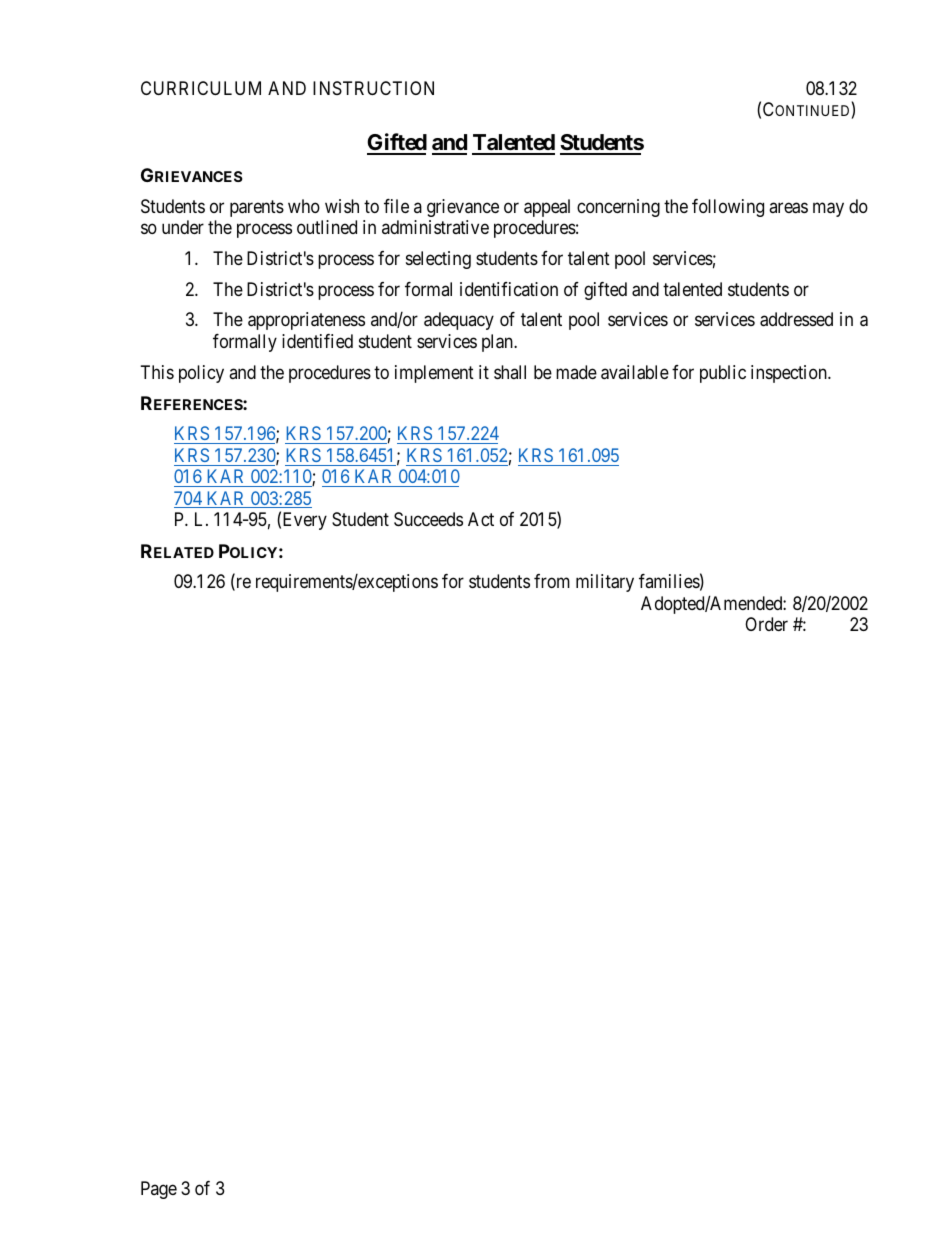 Image resolution: width=952 pixels, height=1233 pixels. Describe the element at coordinates (547, 208) in the screenshot. I see `appeal` at that location.
